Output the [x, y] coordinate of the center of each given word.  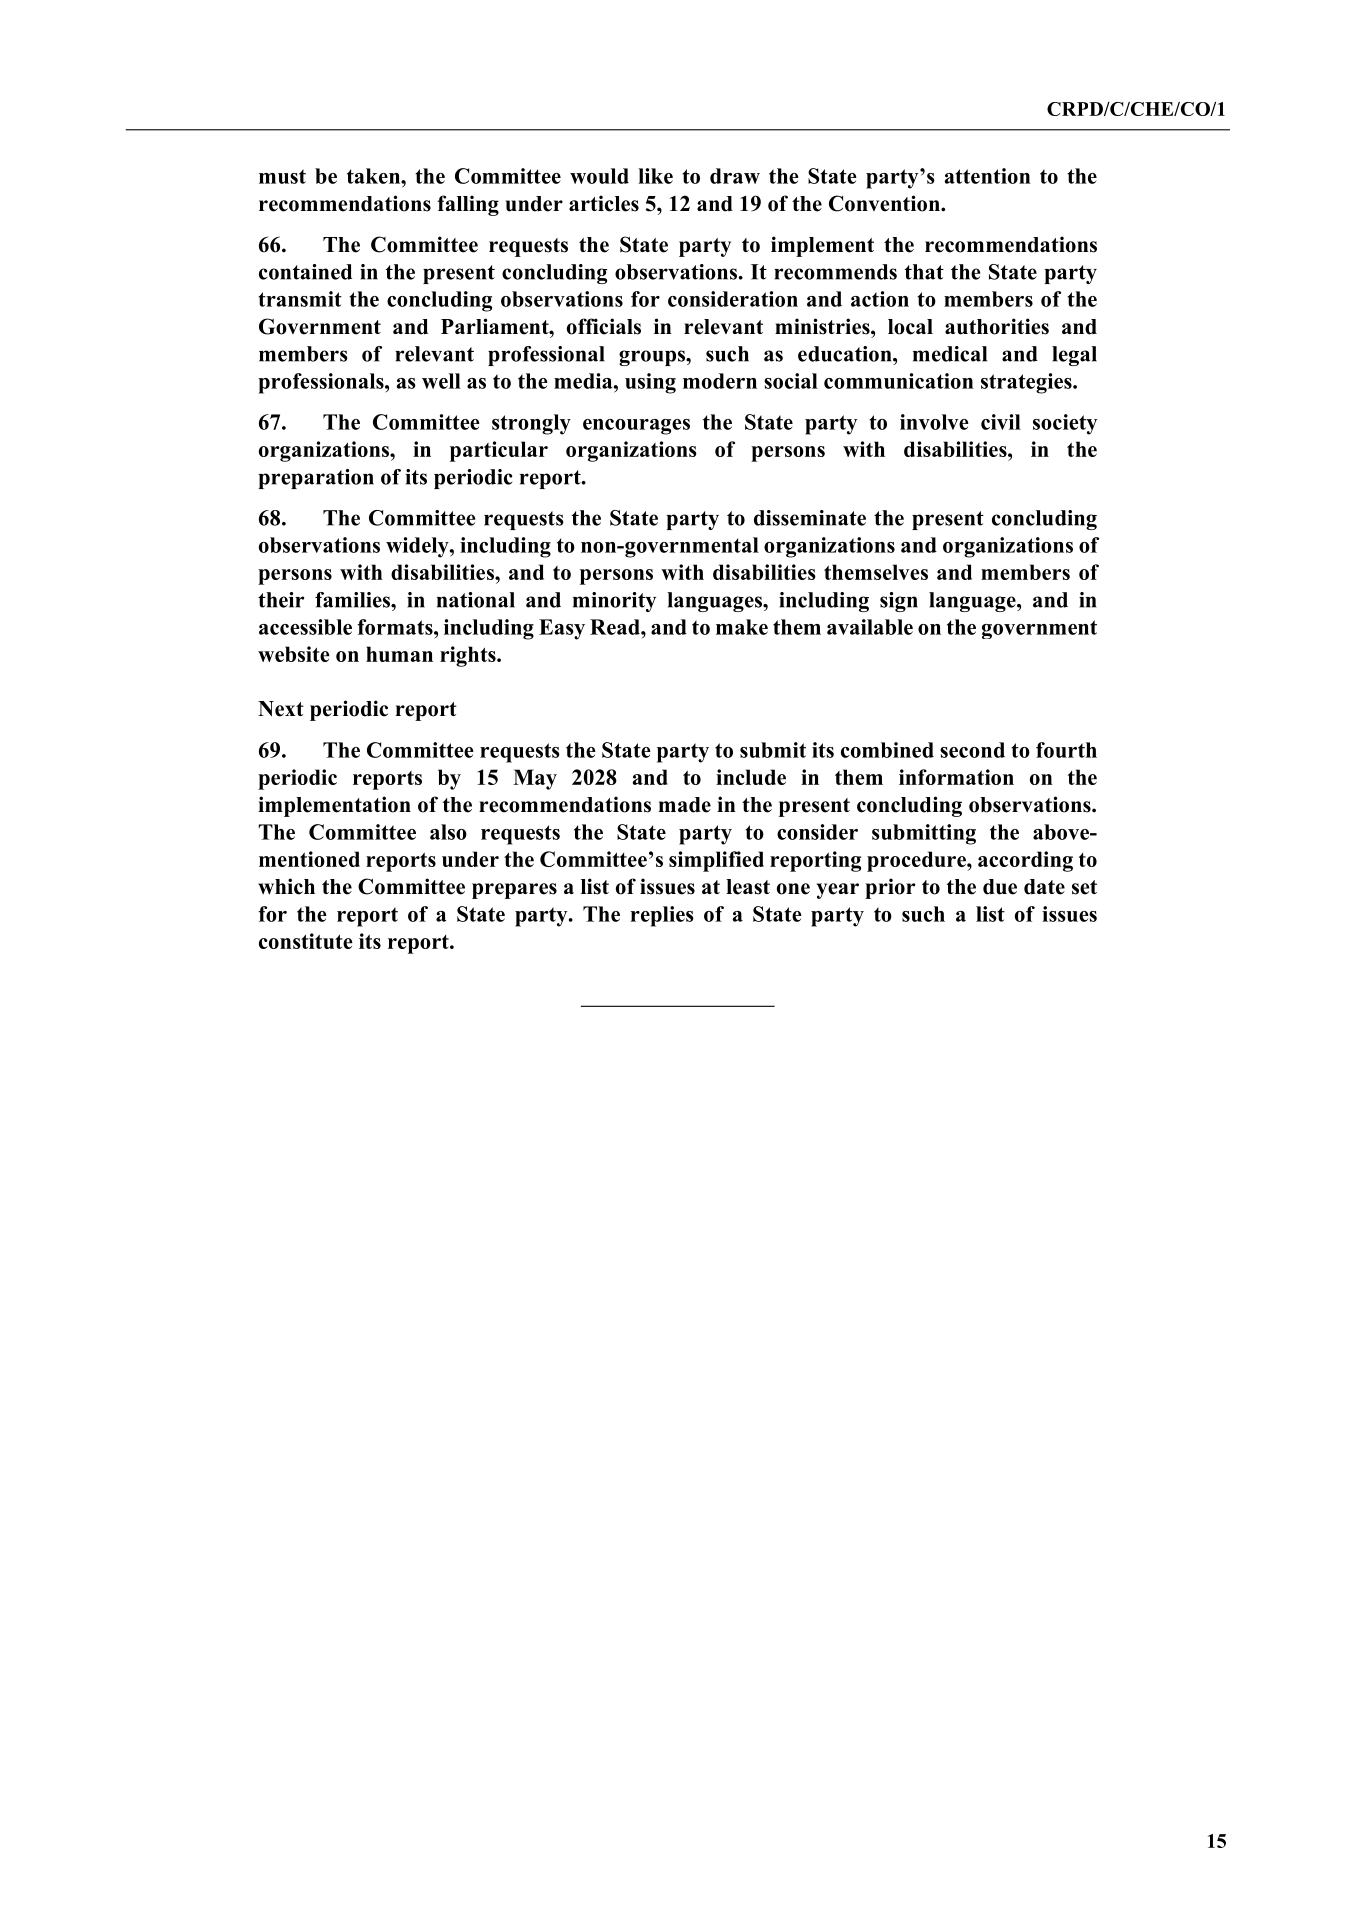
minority [614, 602]
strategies [1027, 383]
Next [281, 709]
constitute [306, 941]
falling [468, 205]
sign [899, 602]
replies [662, 916]
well [441, 381]
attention [987, 176]
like [655, 176]
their [281, 600]
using [650, 383]
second [972, 750]
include [751, 777]
